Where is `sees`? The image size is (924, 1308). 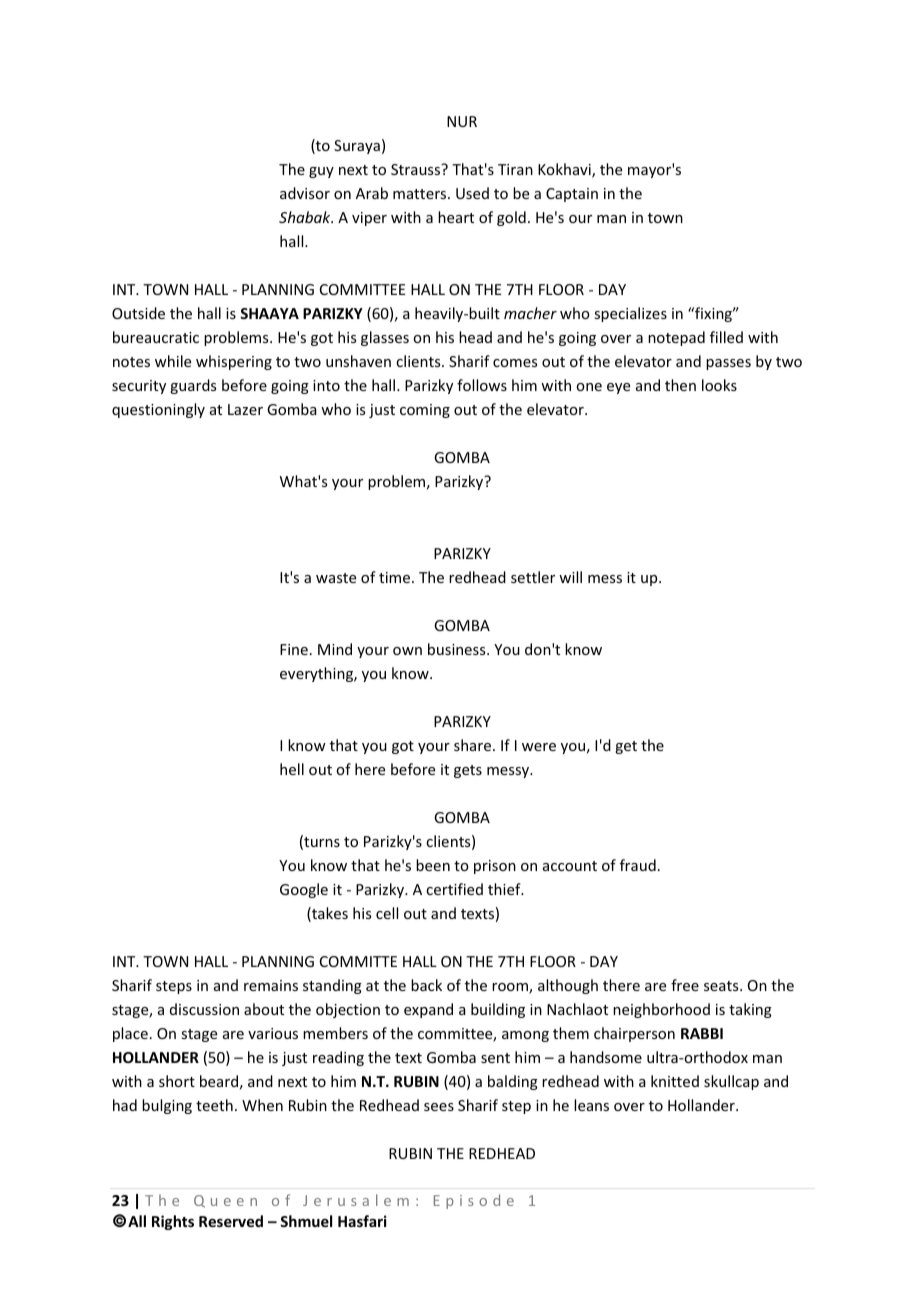
sees is located at coordinates (439, 1107).
